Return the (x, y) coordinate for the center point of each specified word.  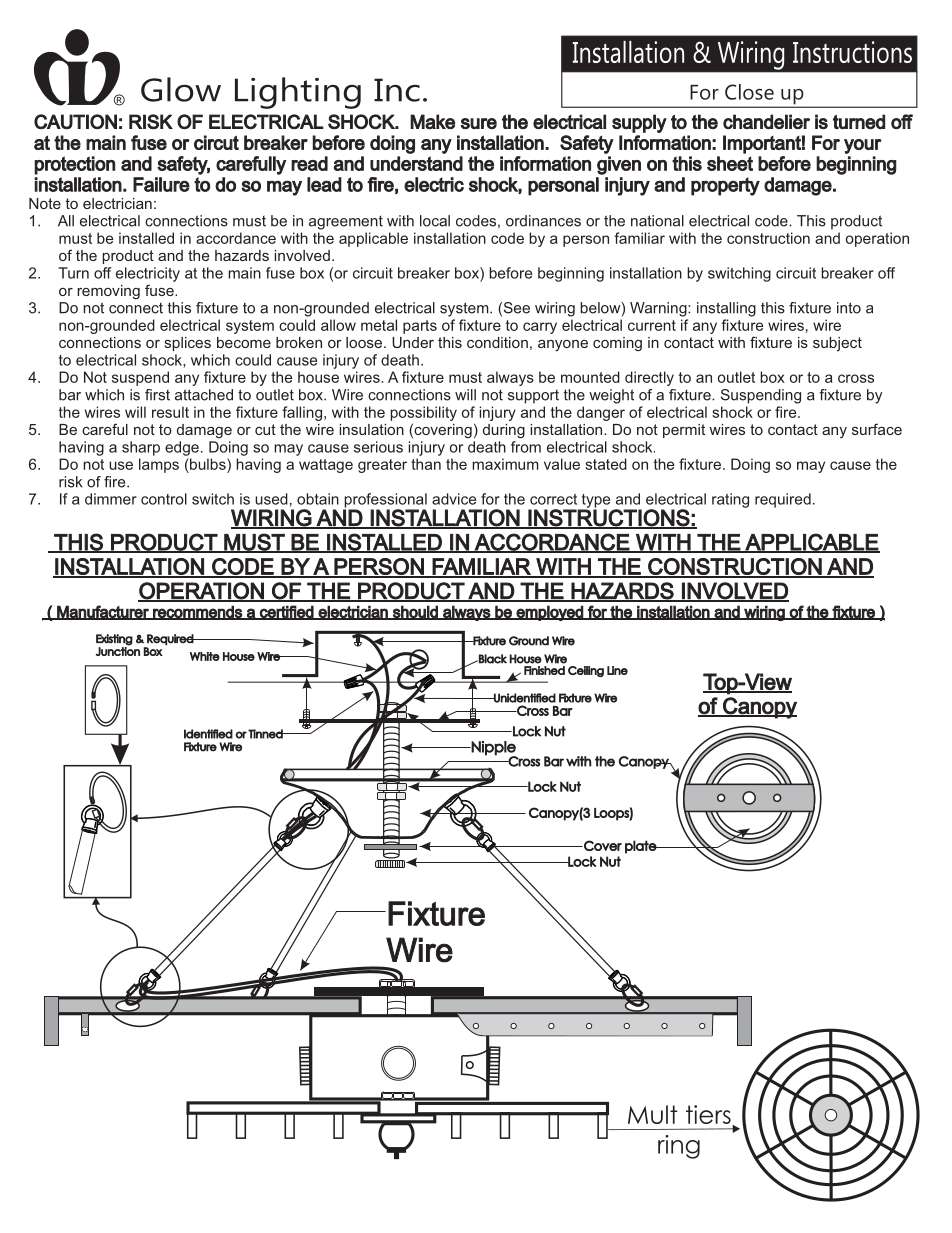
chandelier (766, 121)
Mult (653, 1114)
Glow (181, 89)
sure (479, 123)
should (415, 612)
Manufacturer (103, 612)
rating (730, 500)
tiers (709, 1116)
